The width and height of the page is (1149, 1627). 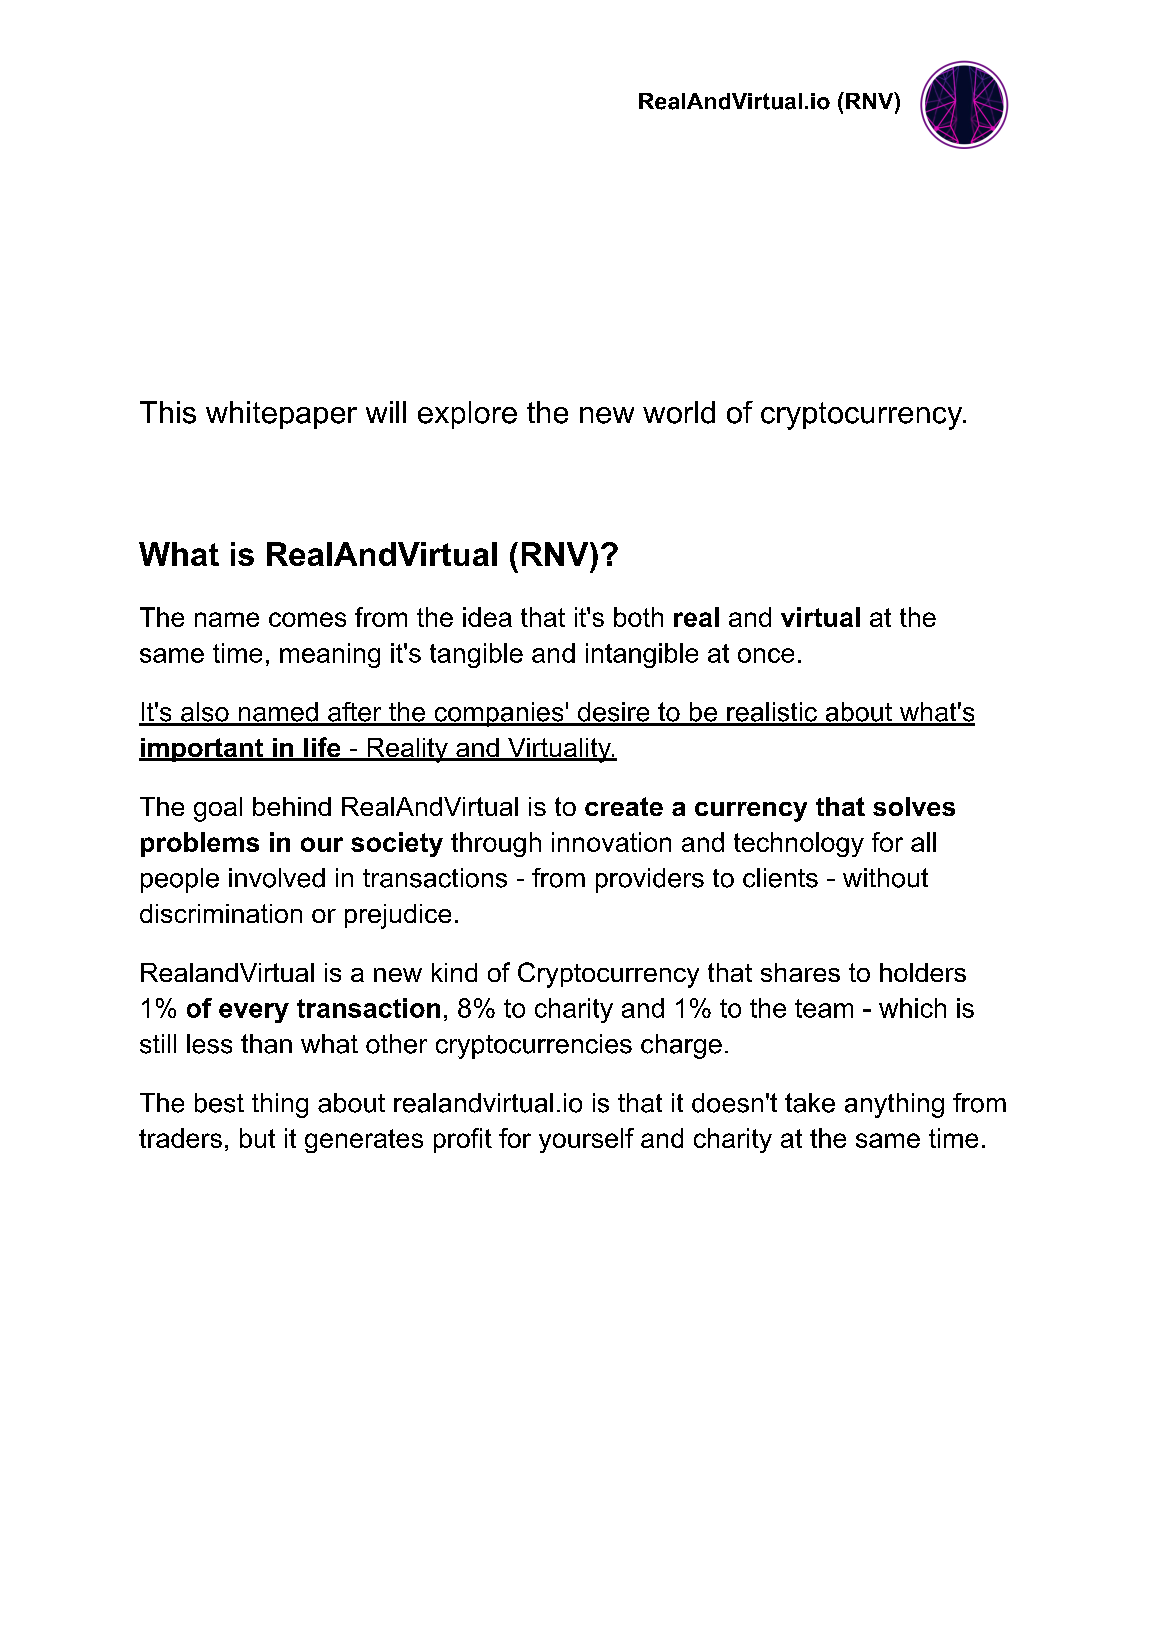 I want to click on world, so click(x=679, y=412).
